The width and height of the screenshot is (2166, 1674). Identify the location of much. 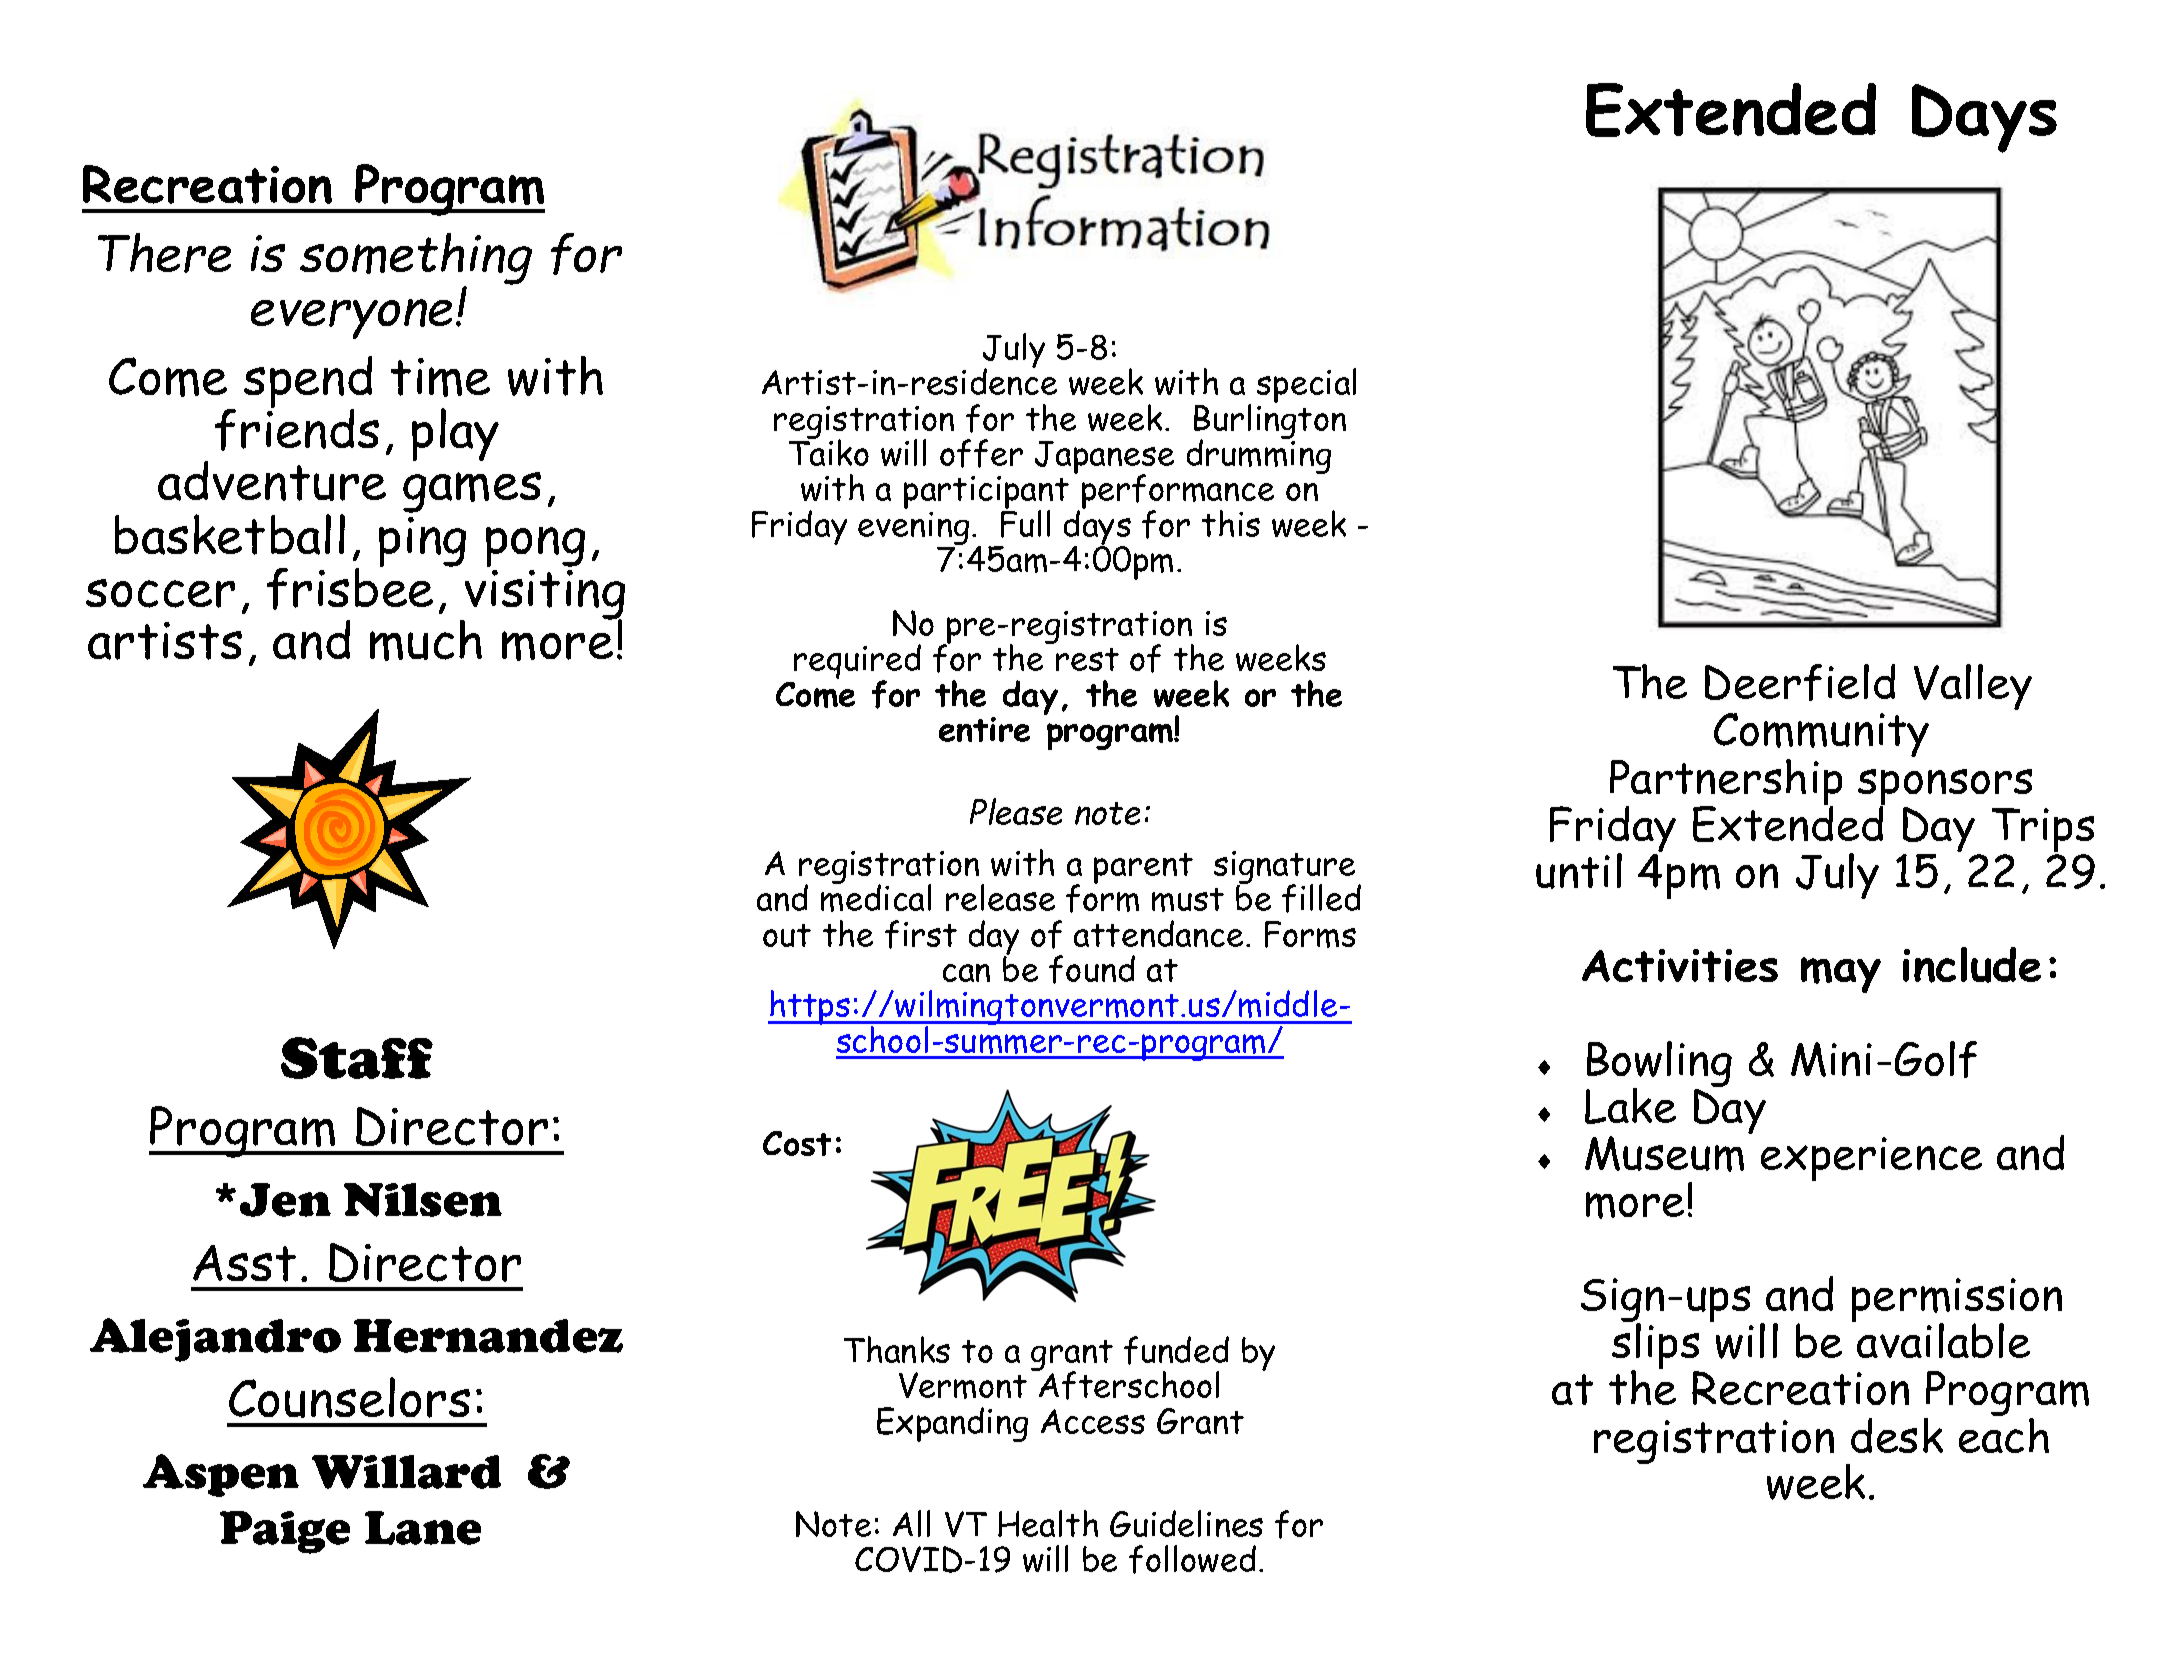
(426, 640).
